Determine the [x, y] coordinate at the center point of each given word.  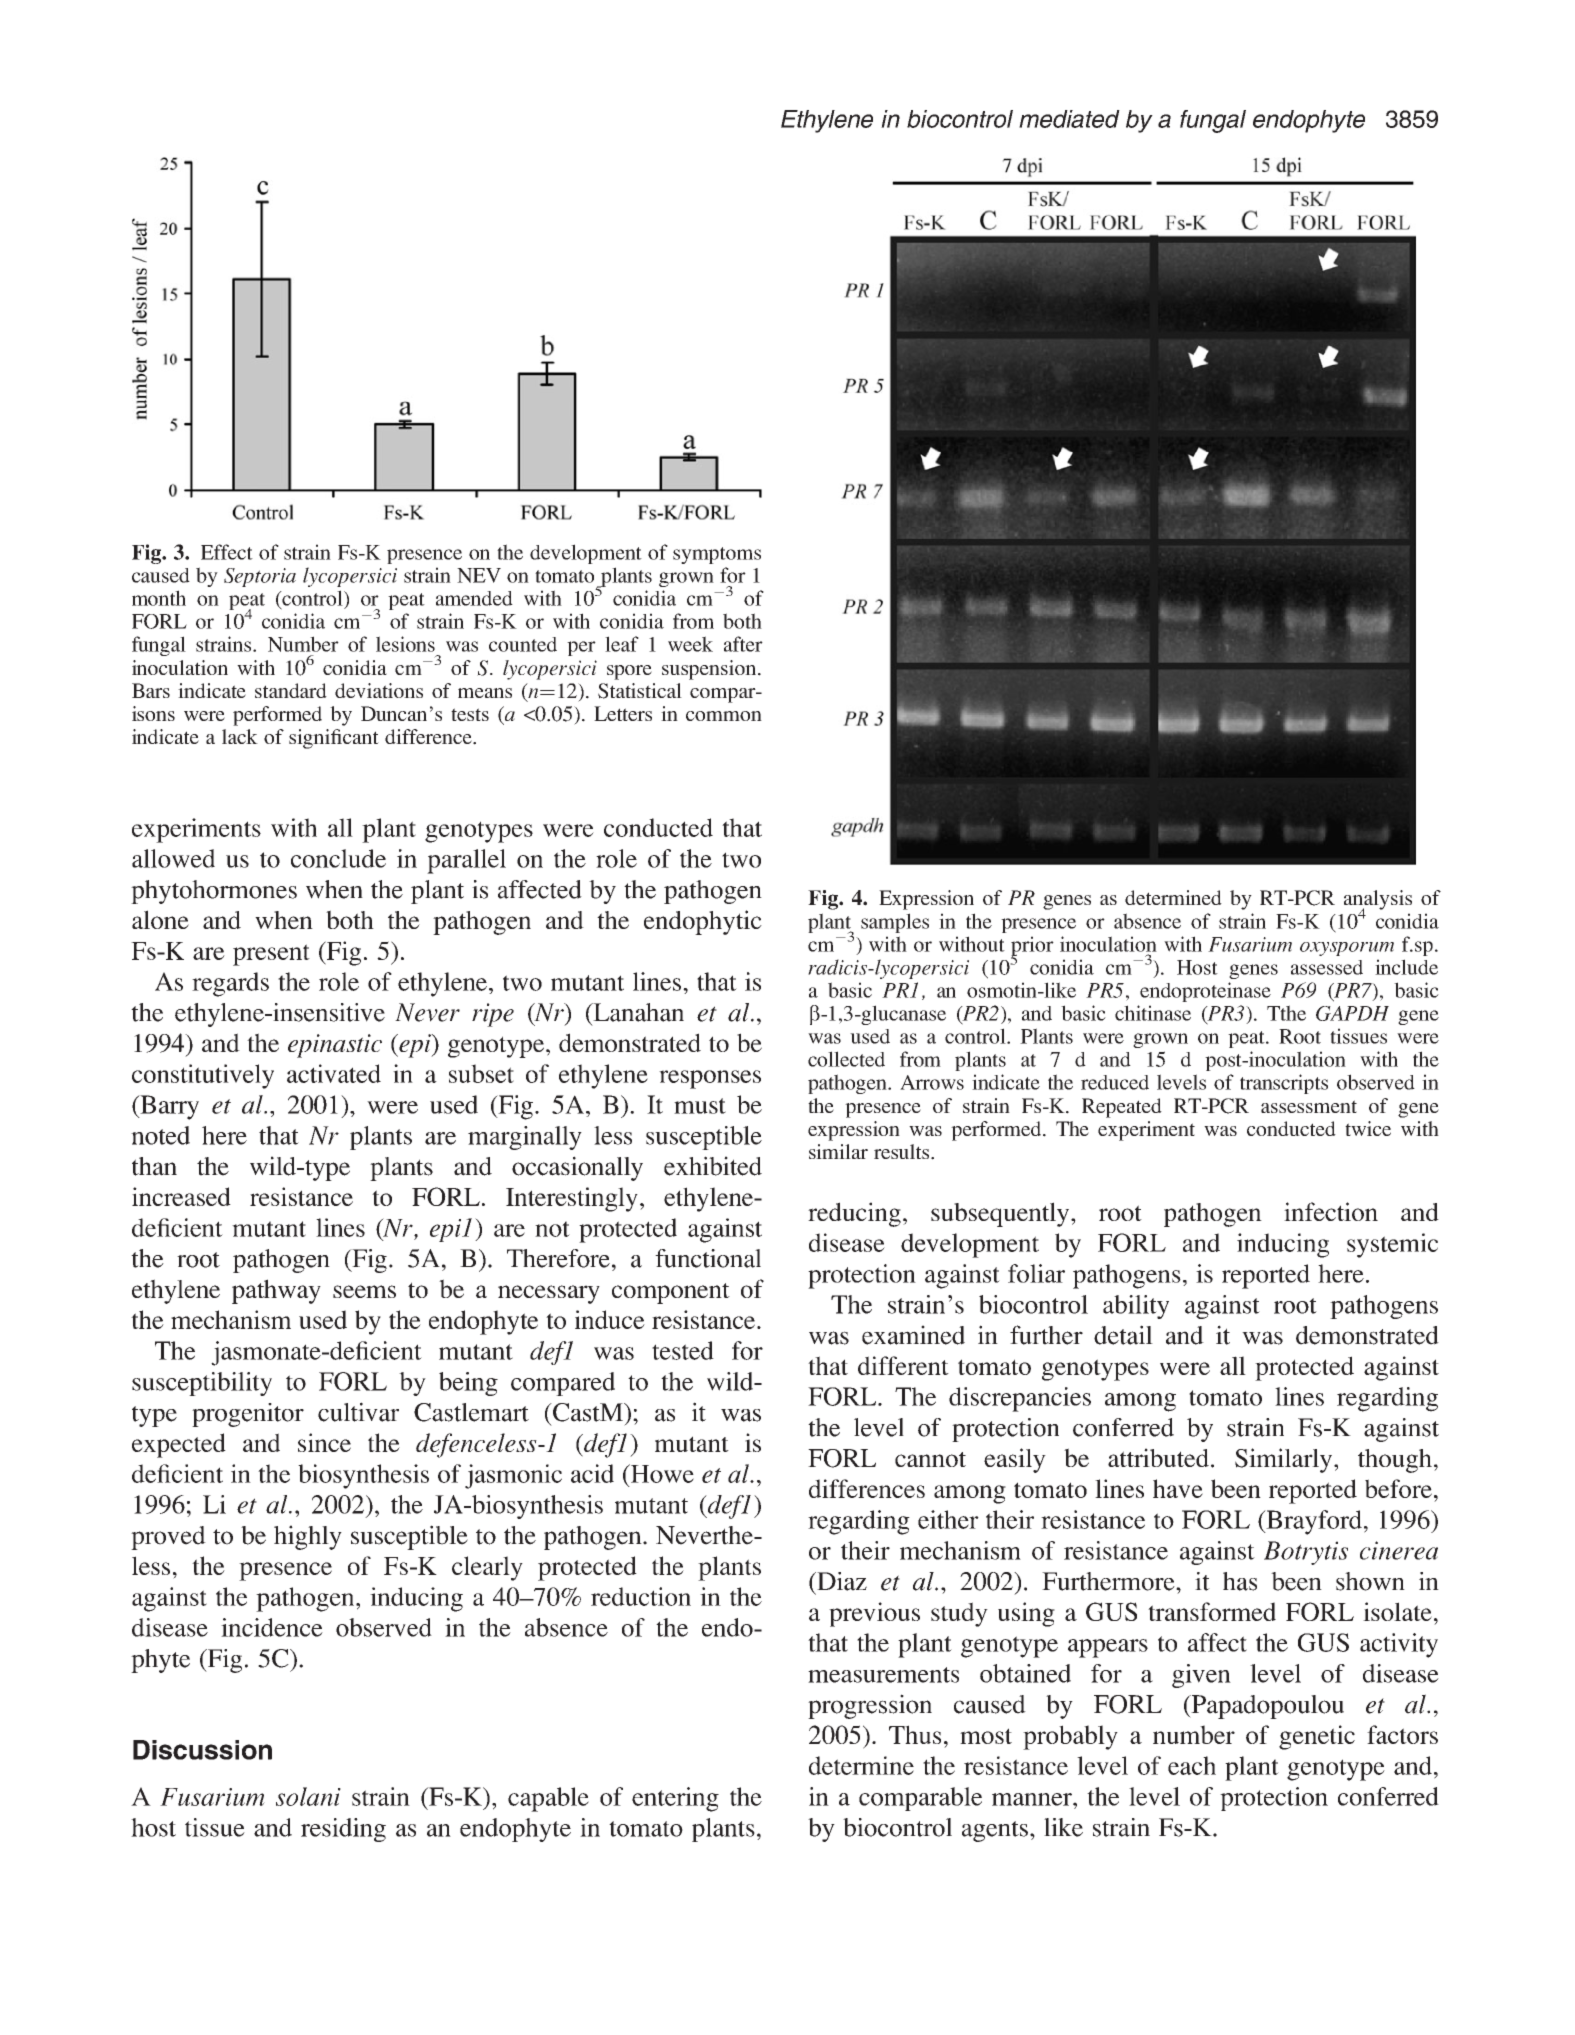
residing [343, 1830]
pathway [276, 1291]
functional [708, 1258]
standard [291, 690]
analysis [1378, 901]
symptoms [717, 555]
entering [675, 1799]
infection [1331, 1211]
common [724, 716]
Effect [227, 552]
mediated [1069, 119]
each [1192, 1765]
